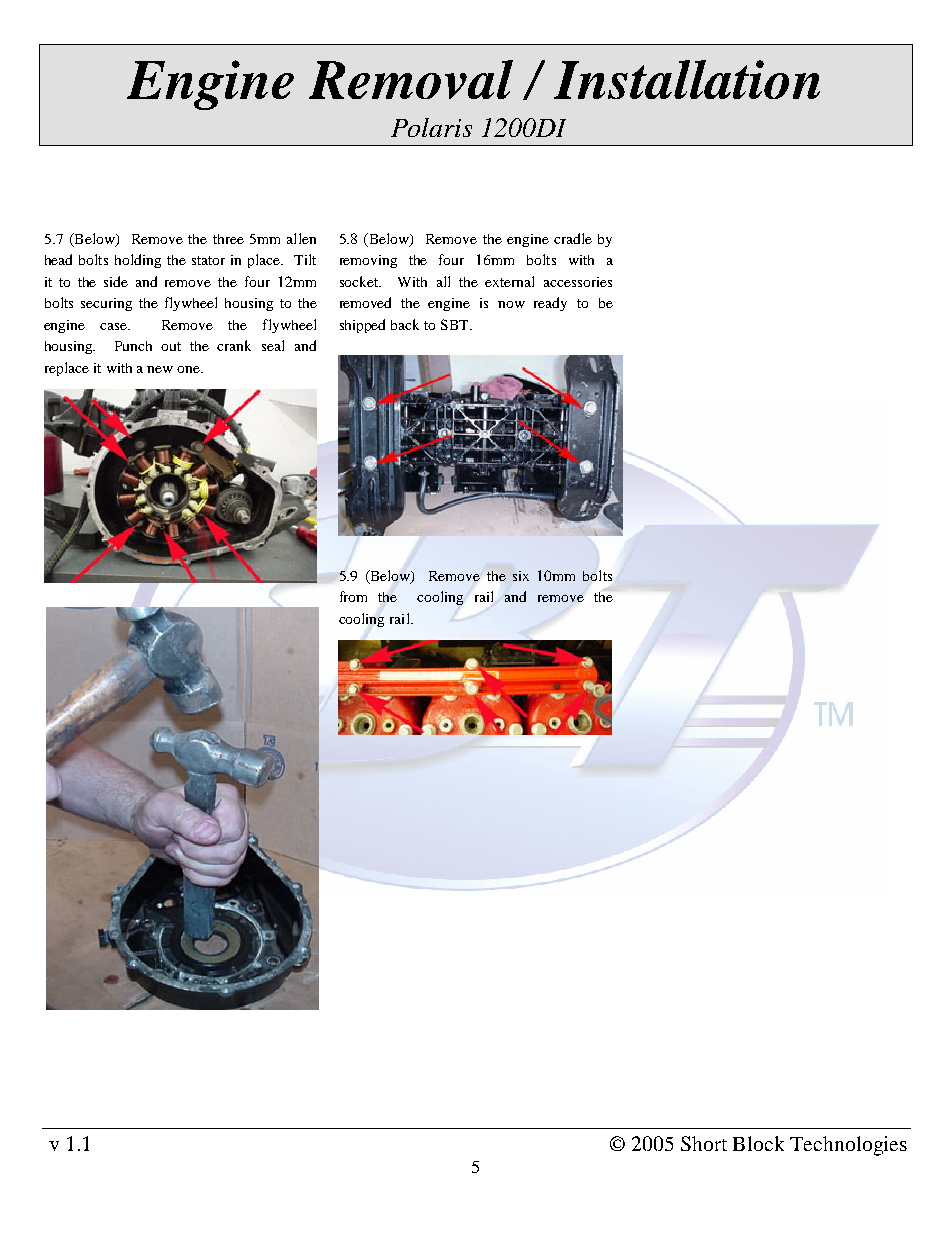 Image resolution: width=952 pixels, height=1233 pixels. I want to click on three, so click(228, 239).
